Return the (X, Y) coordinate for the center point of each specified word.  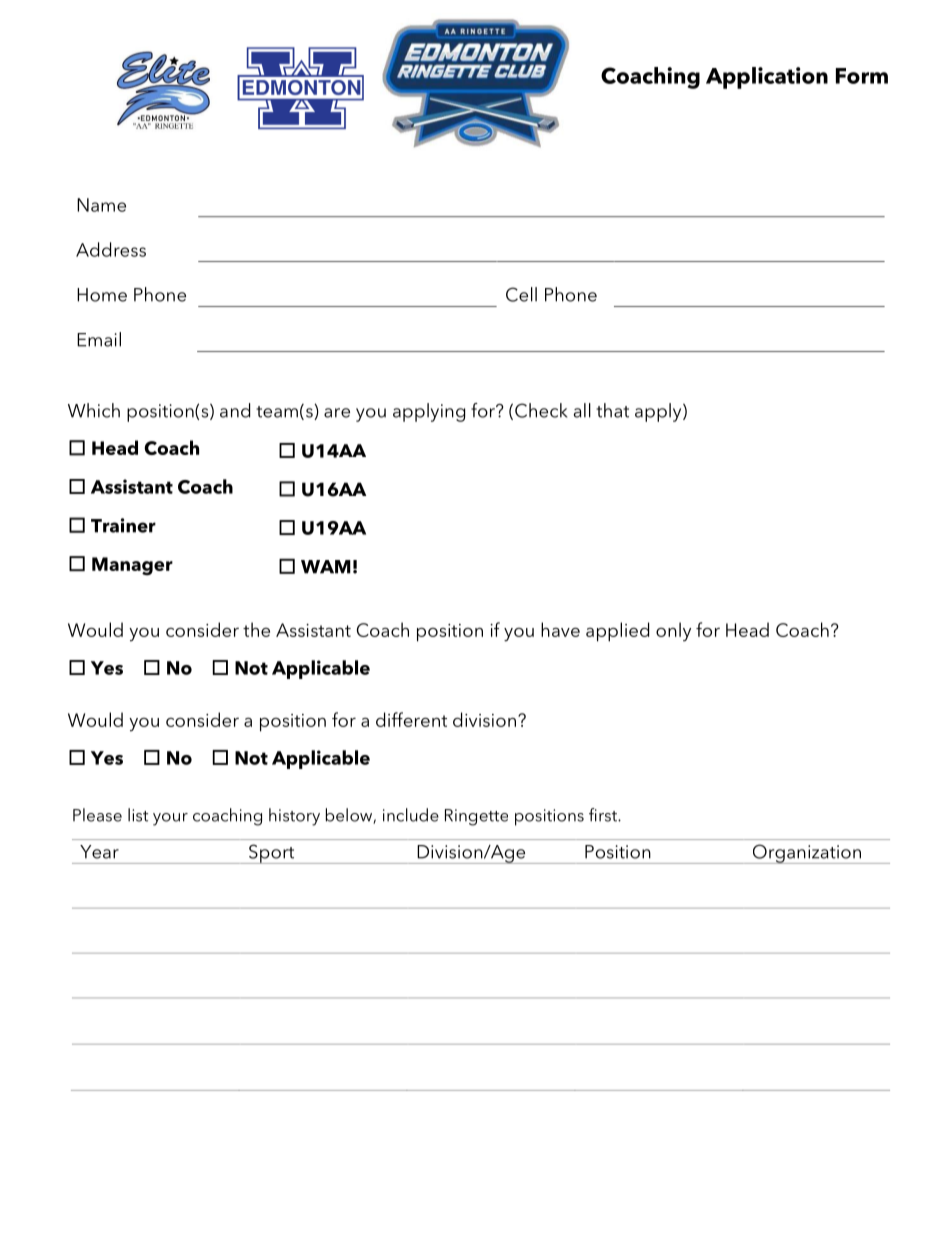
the (256, 629)
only (673, 631)
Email (99, 339)
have (560, 629)
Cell (521, 294)
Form (862, 76)
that (612, 410)
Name (101, 205)
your (170, 819)
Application (767, 78)
